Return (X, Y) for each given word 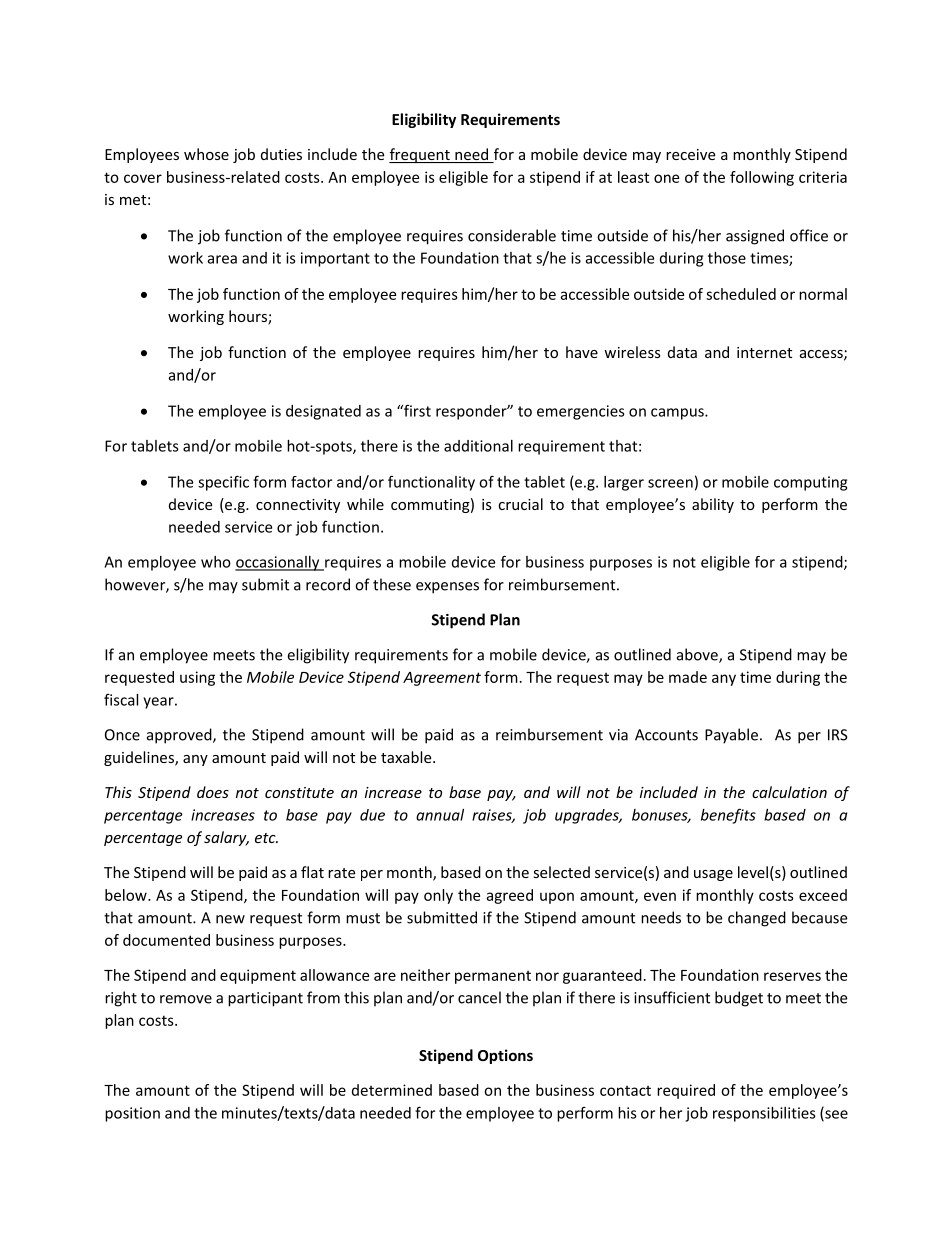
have (582, 352)
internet (764, 352)
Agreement (442, 679)
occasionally (278, 563)
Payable (731, 736)
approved (180, 736)
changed (757, 919)
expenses (447, 588)
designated (323, 412)
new (230, 919)
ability (713, 505)
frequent (420, 155)
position (132, 1114)
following (762, 178)
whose (206, 154)
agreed (509, 896)
